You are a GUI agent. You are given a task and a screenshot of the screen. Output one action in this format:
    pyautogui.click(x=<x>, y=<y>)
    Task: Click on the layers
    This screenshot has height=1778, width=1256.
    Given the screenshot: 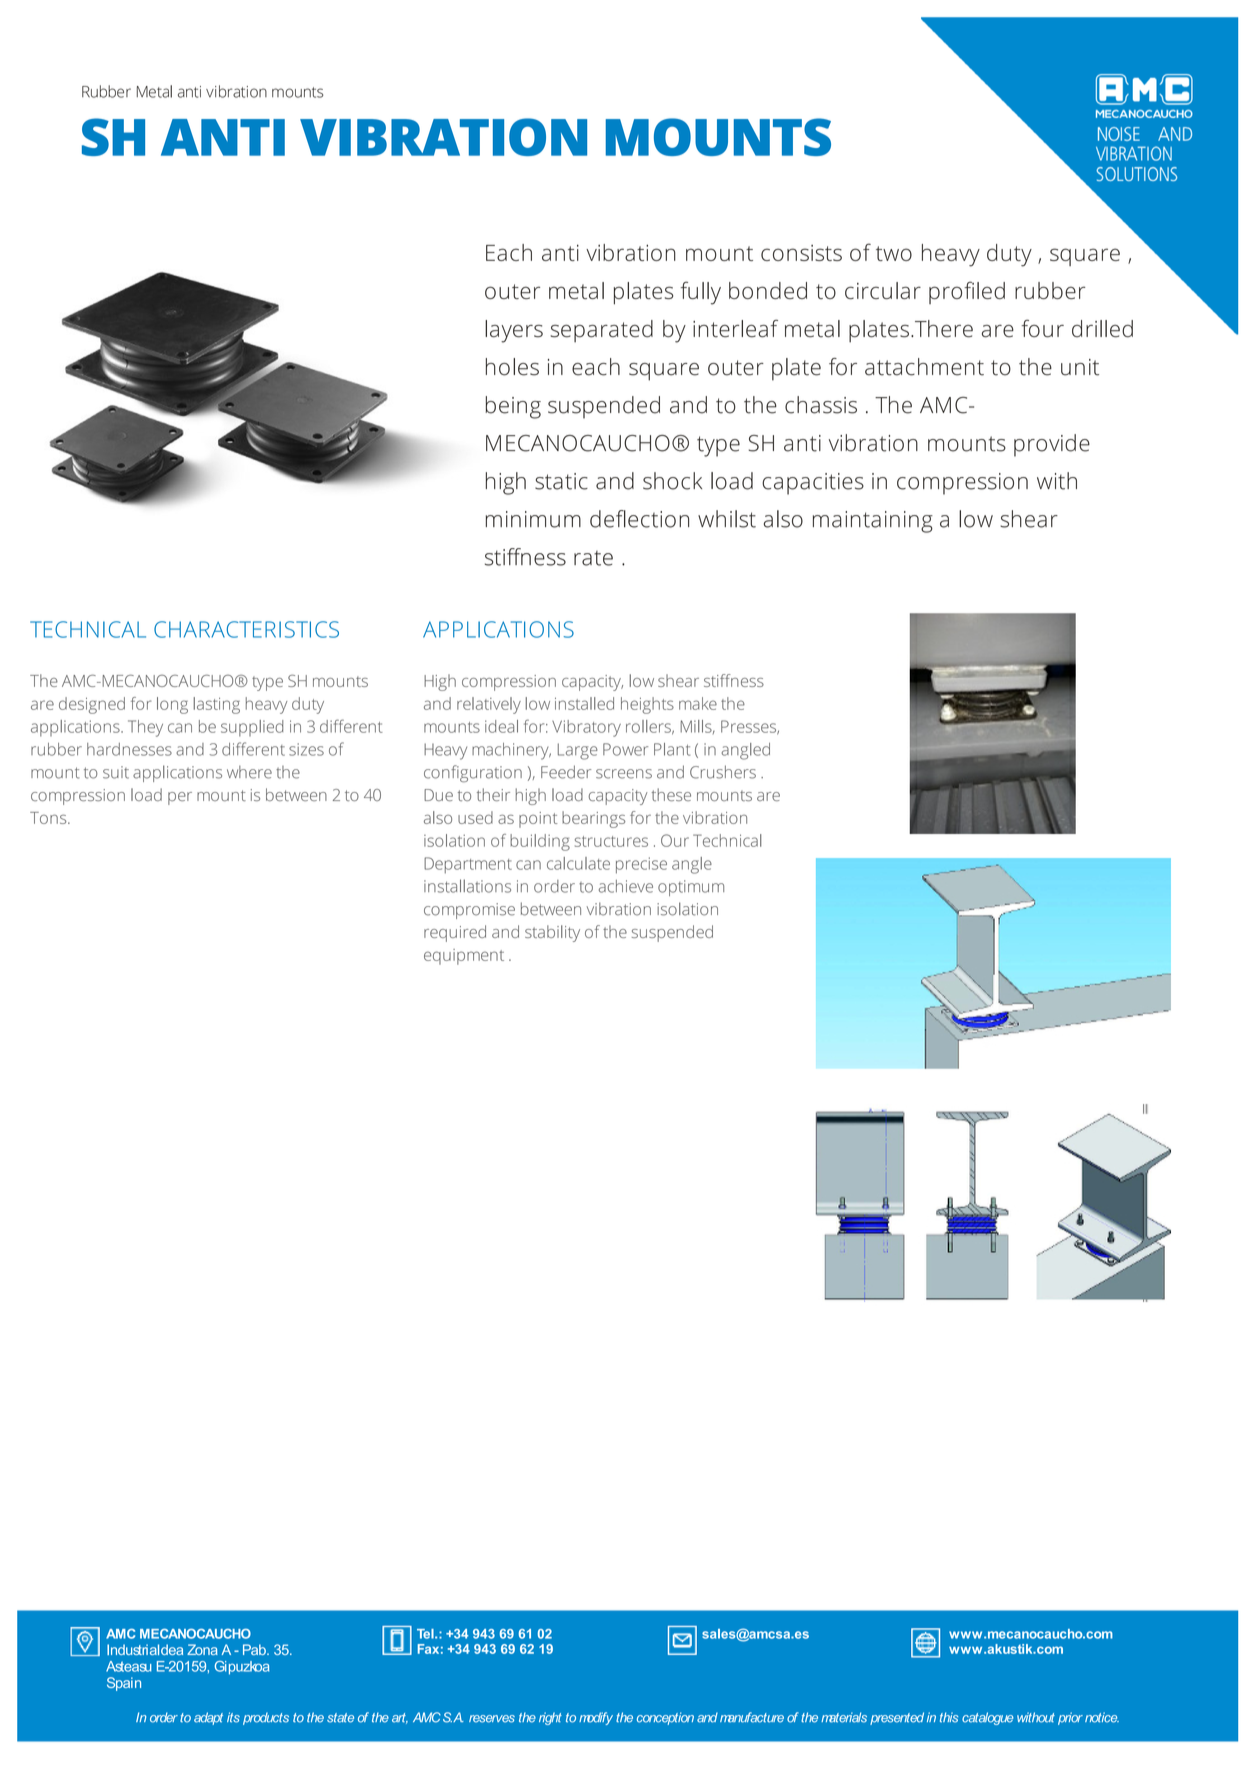 What is the action you would take?
    pyautogui.click(x=514, y=331)
